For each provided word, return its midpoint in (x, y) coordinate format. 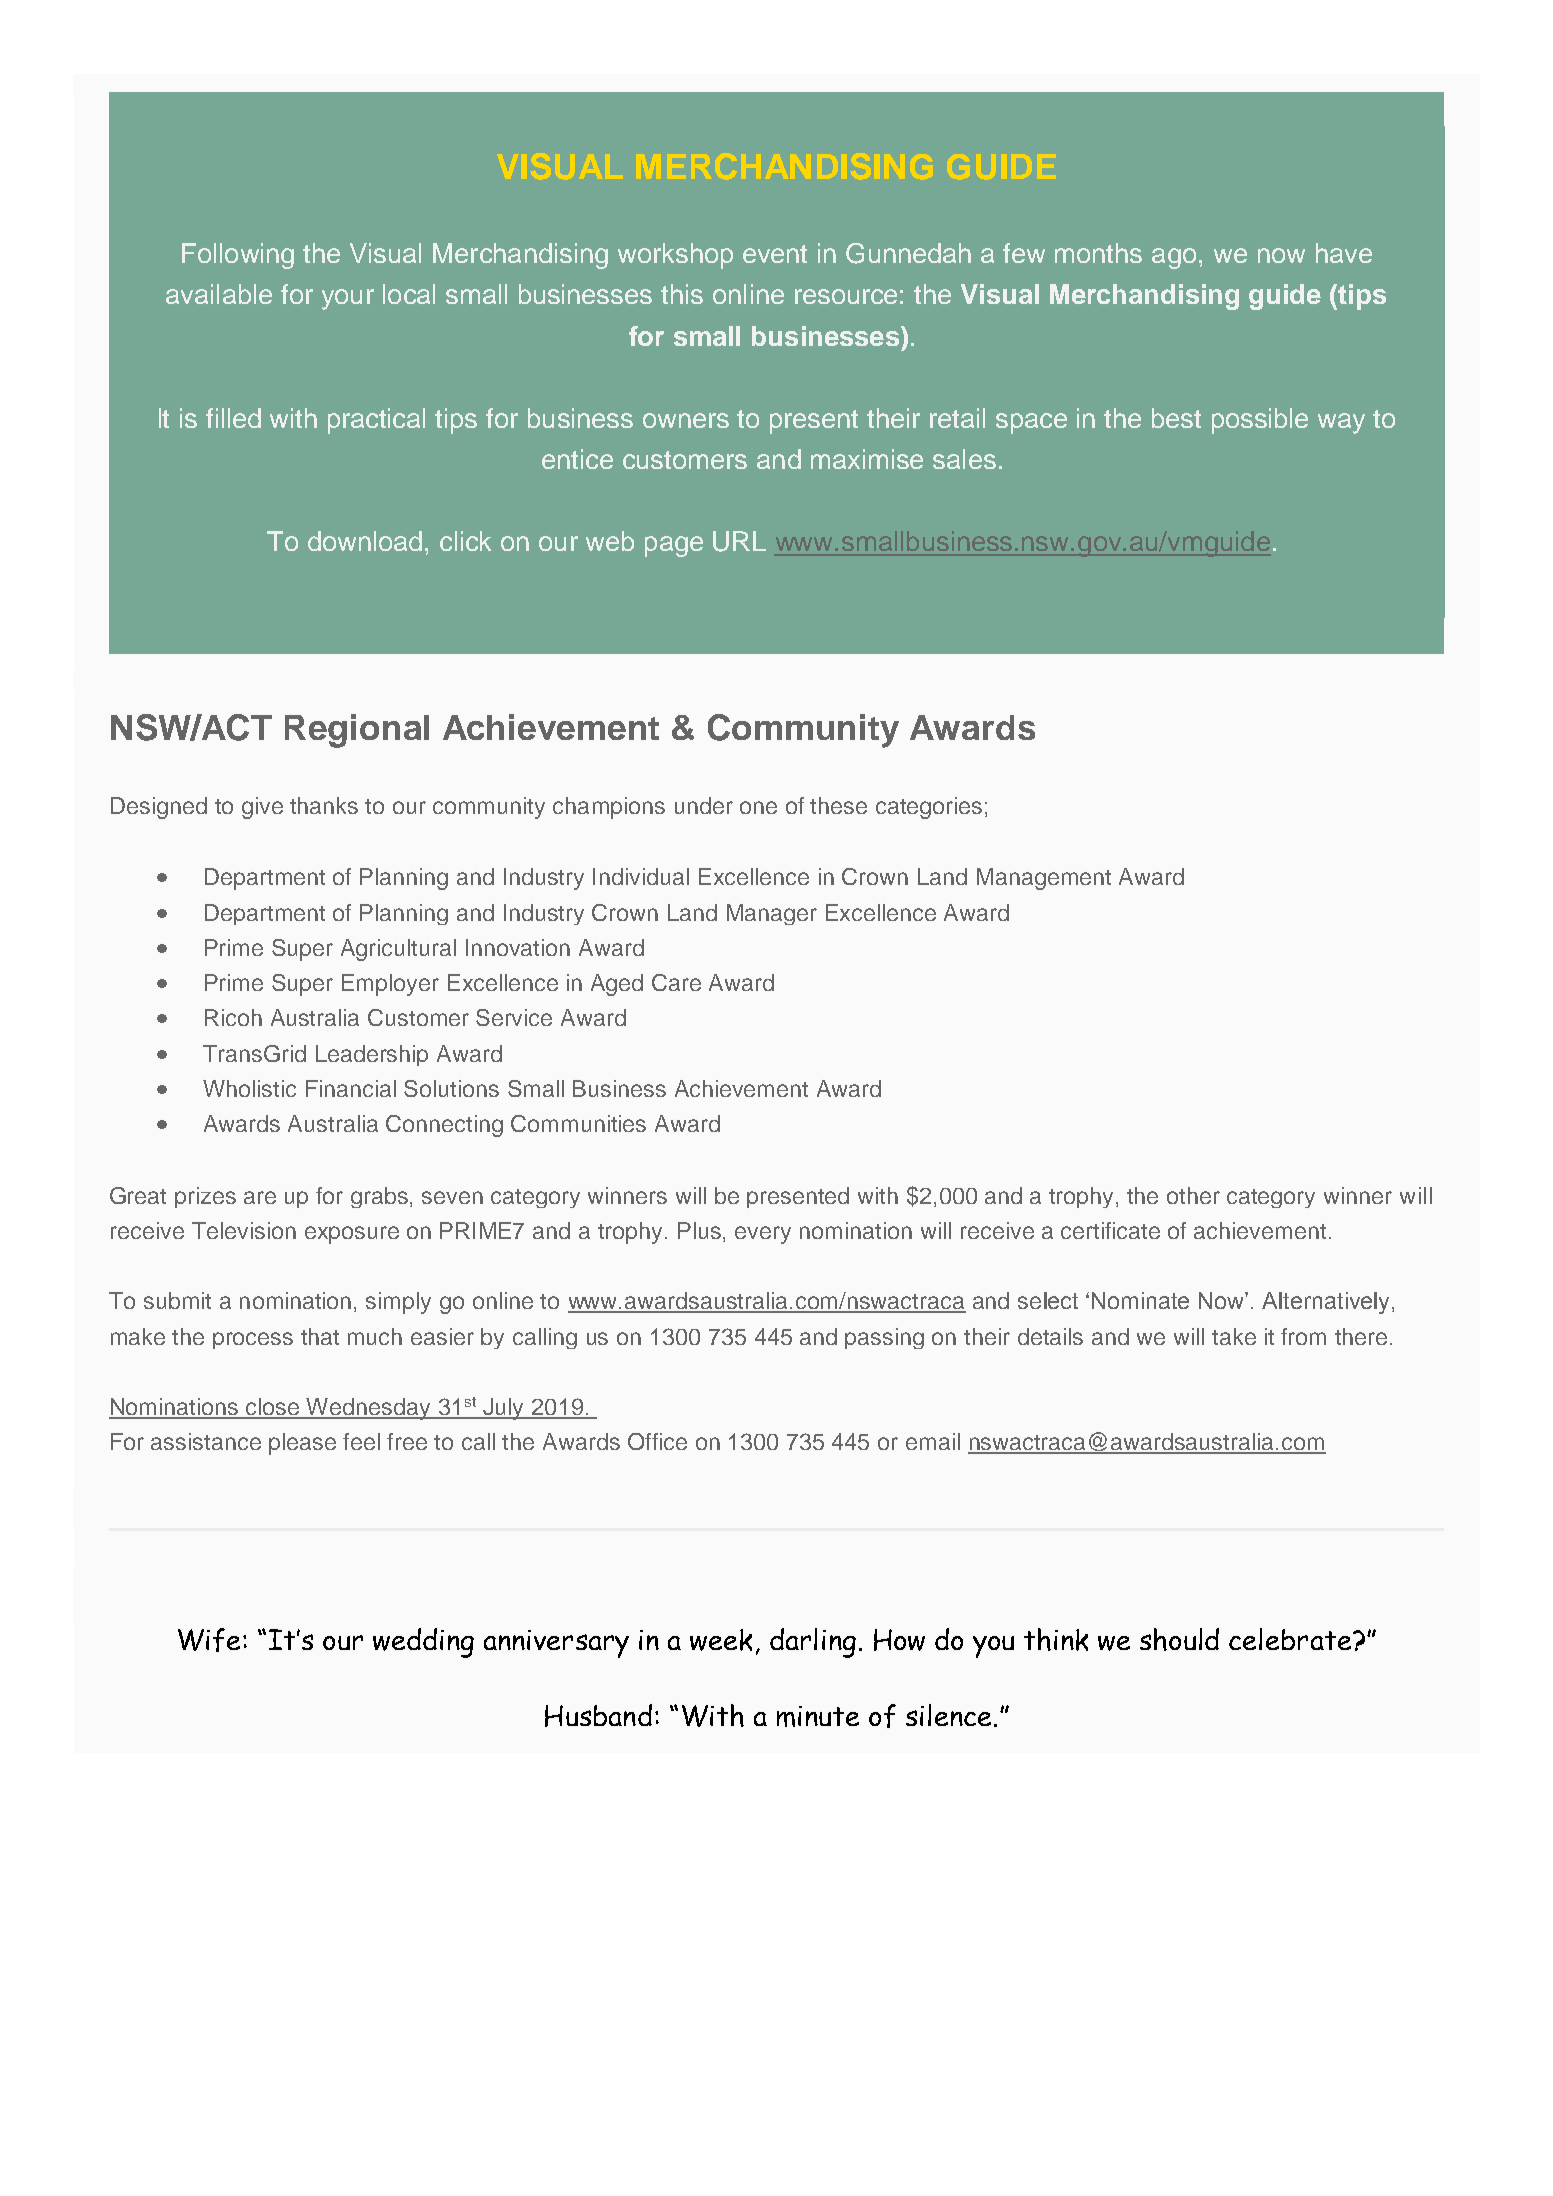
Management (1044, 879)
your (348, 299)
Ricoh (233, 1017)
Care (676, 982)
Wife (209, 1640)
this (682, 294)
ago (1174, 258)
